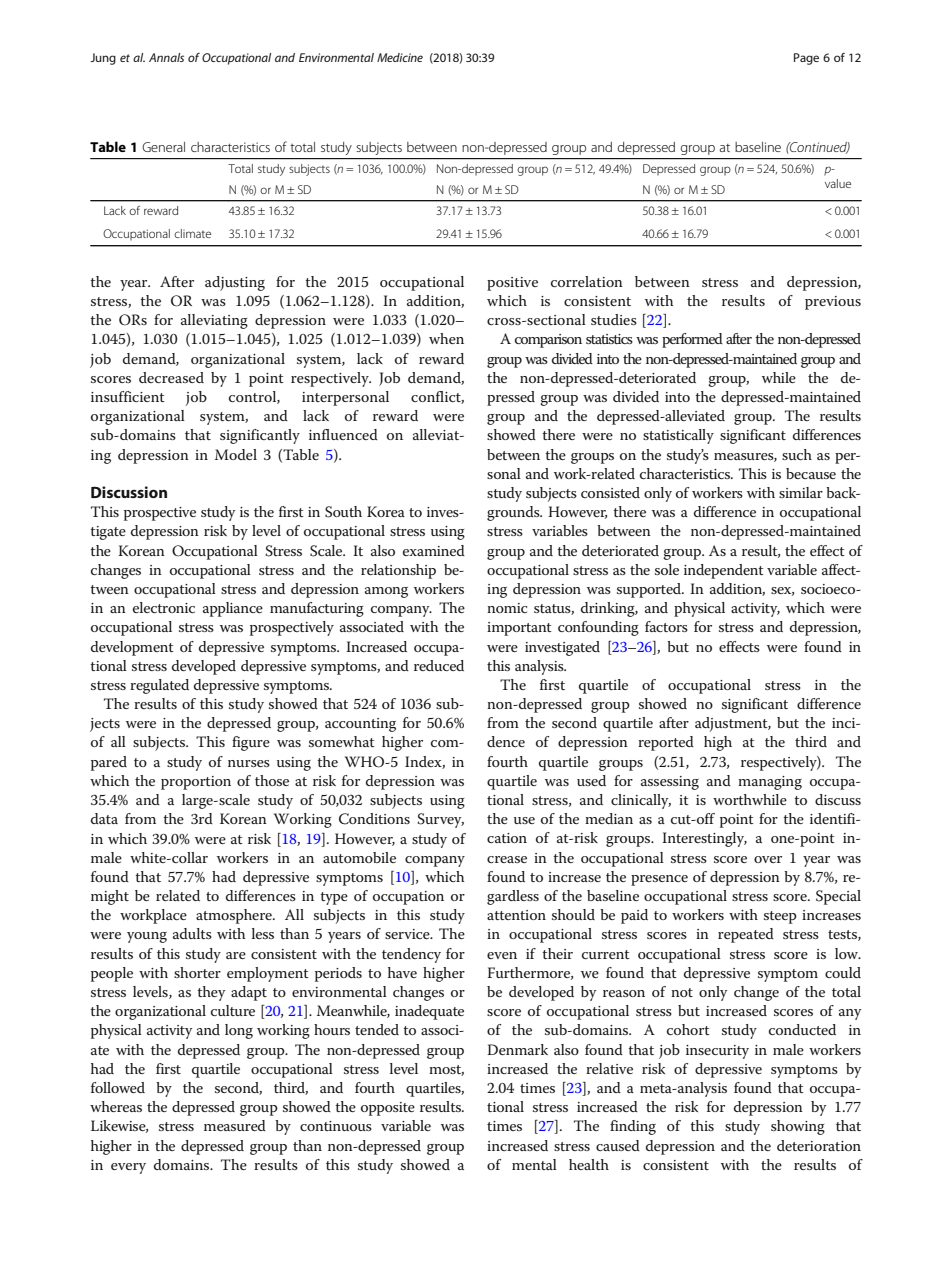 The width and height of the screenshot is (952, 1265). Describe the element at coordinates (236, 454) in the screenshot. I see `Model` at that location.
